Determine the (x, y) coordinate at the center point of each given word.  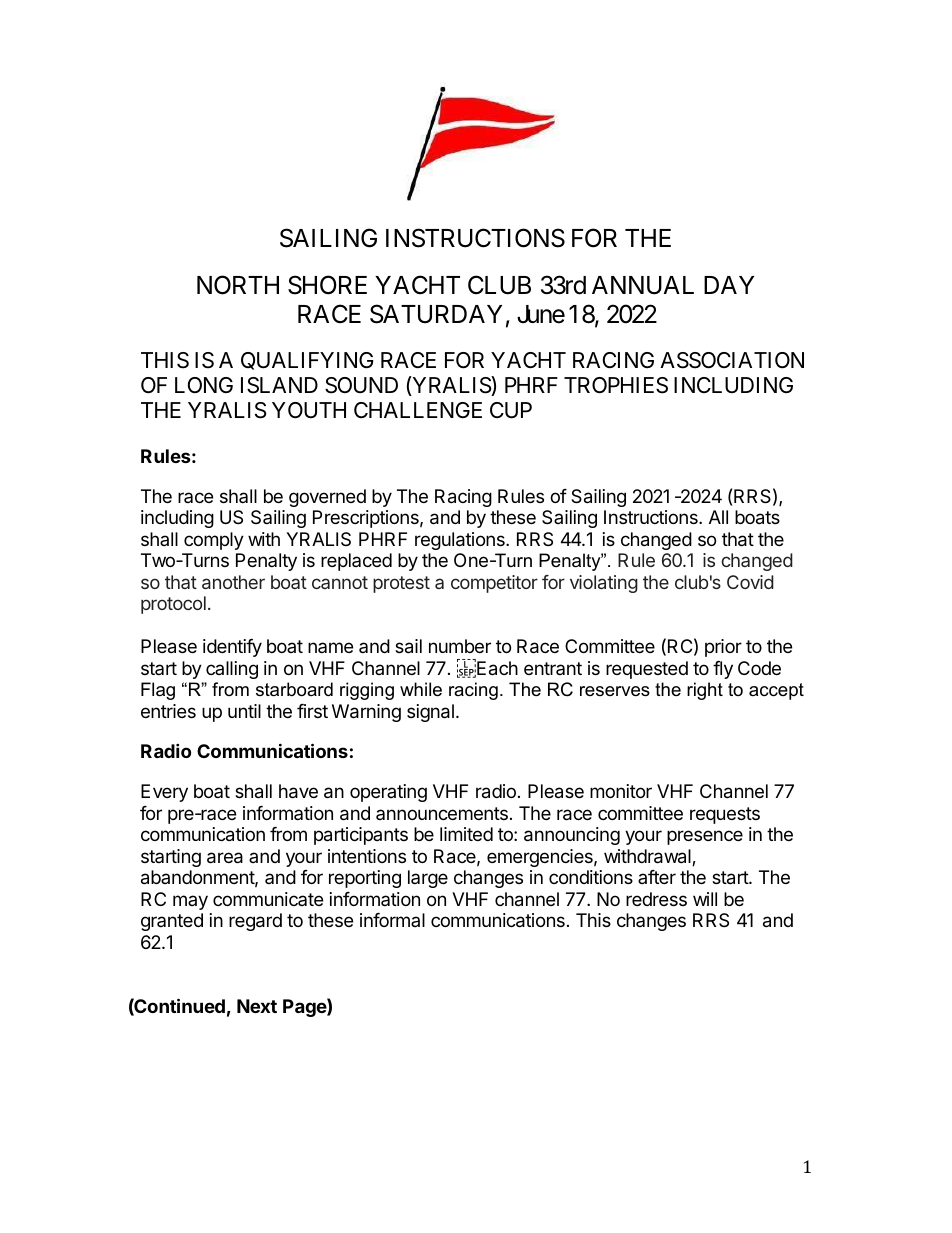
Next (257, 1006)
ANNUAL (643, 285)
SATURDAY (436, 314)
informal (392, 920)
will (705, 899)
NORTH (238, 285)
